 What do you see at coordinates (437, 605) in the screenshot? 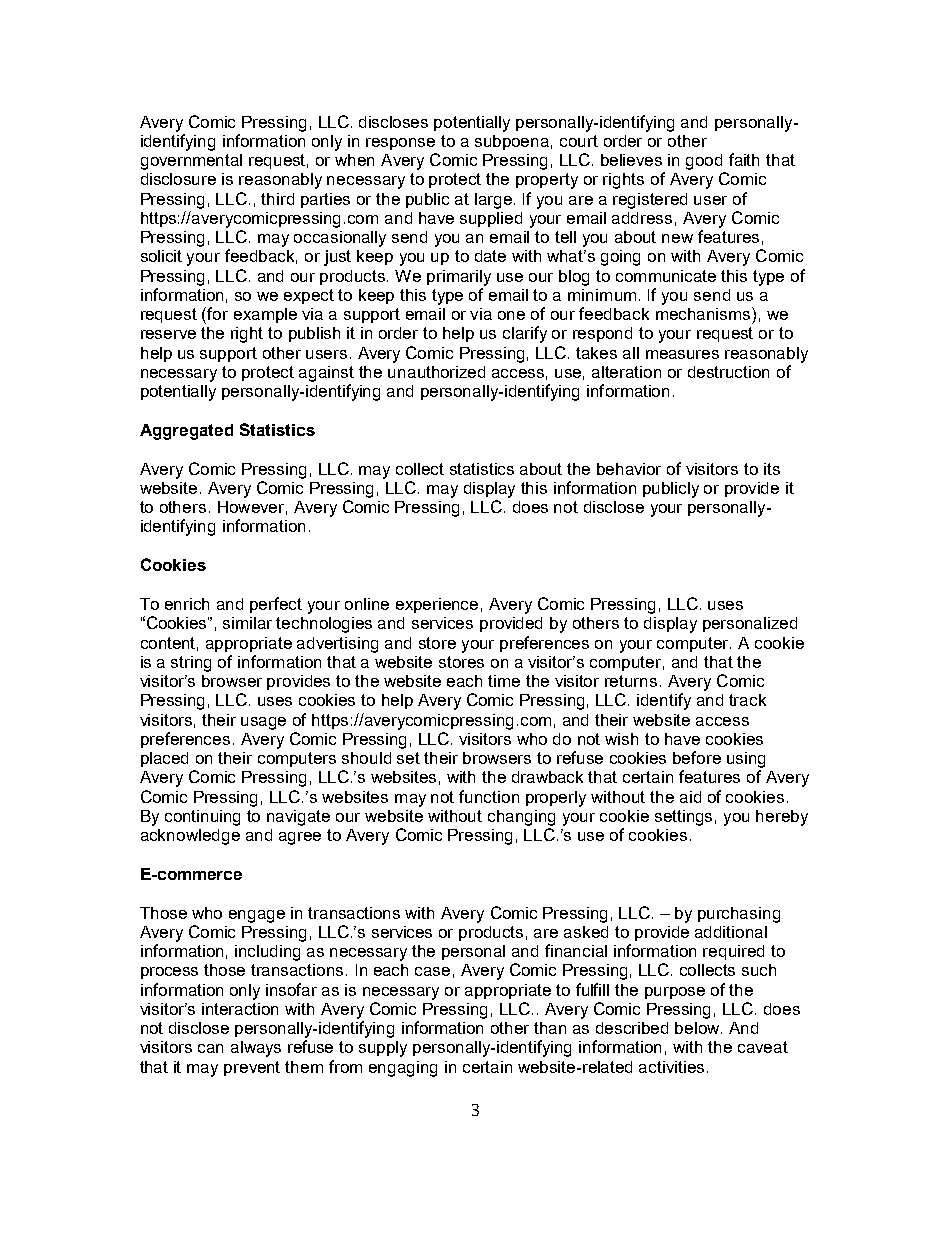
I see `experience` at bounding box center [437, 605].
